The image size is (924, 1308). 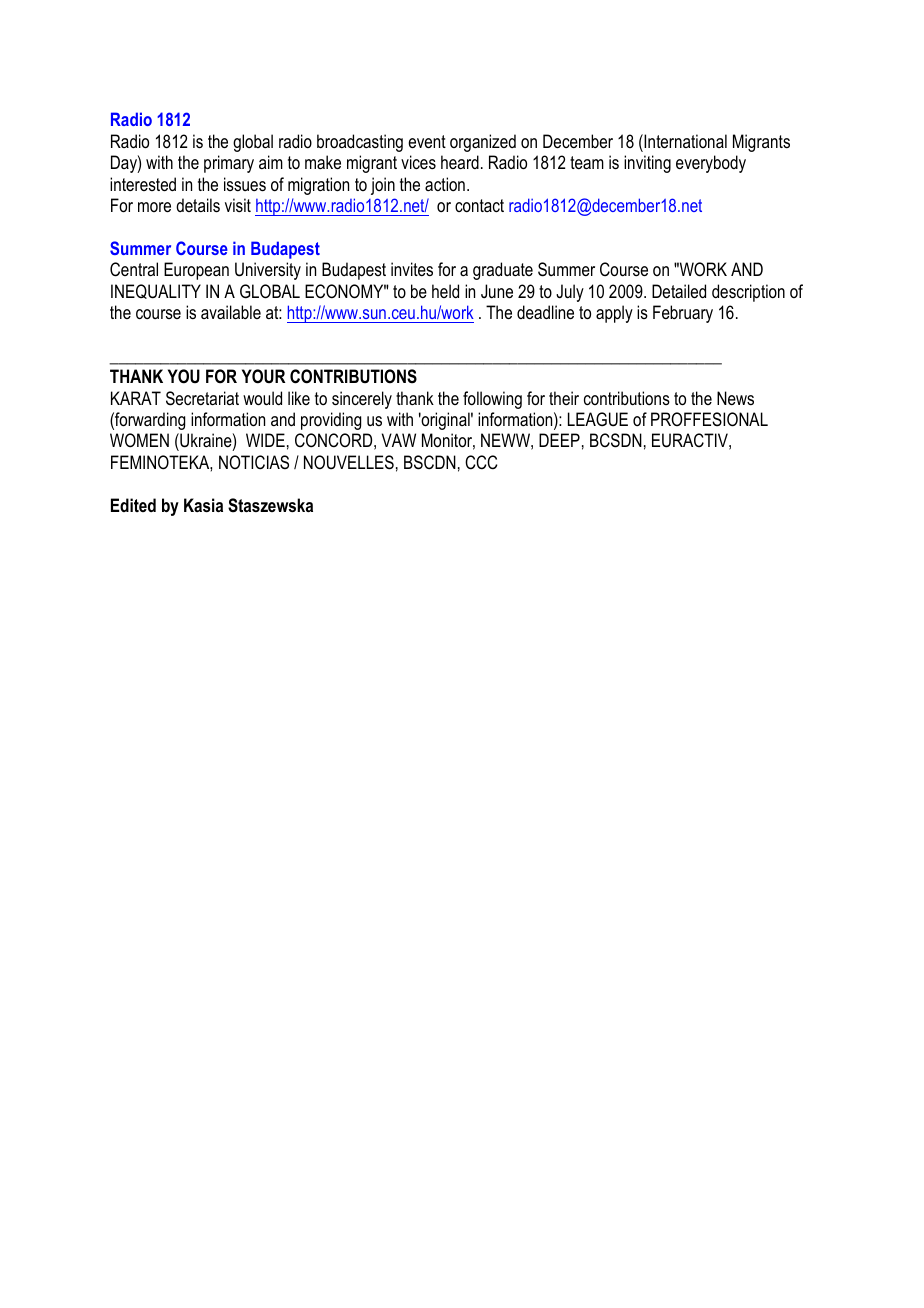 What do you see at coordinates (684, 141) in the screenshot?
I see `International` at bounding box center [684, 141].
